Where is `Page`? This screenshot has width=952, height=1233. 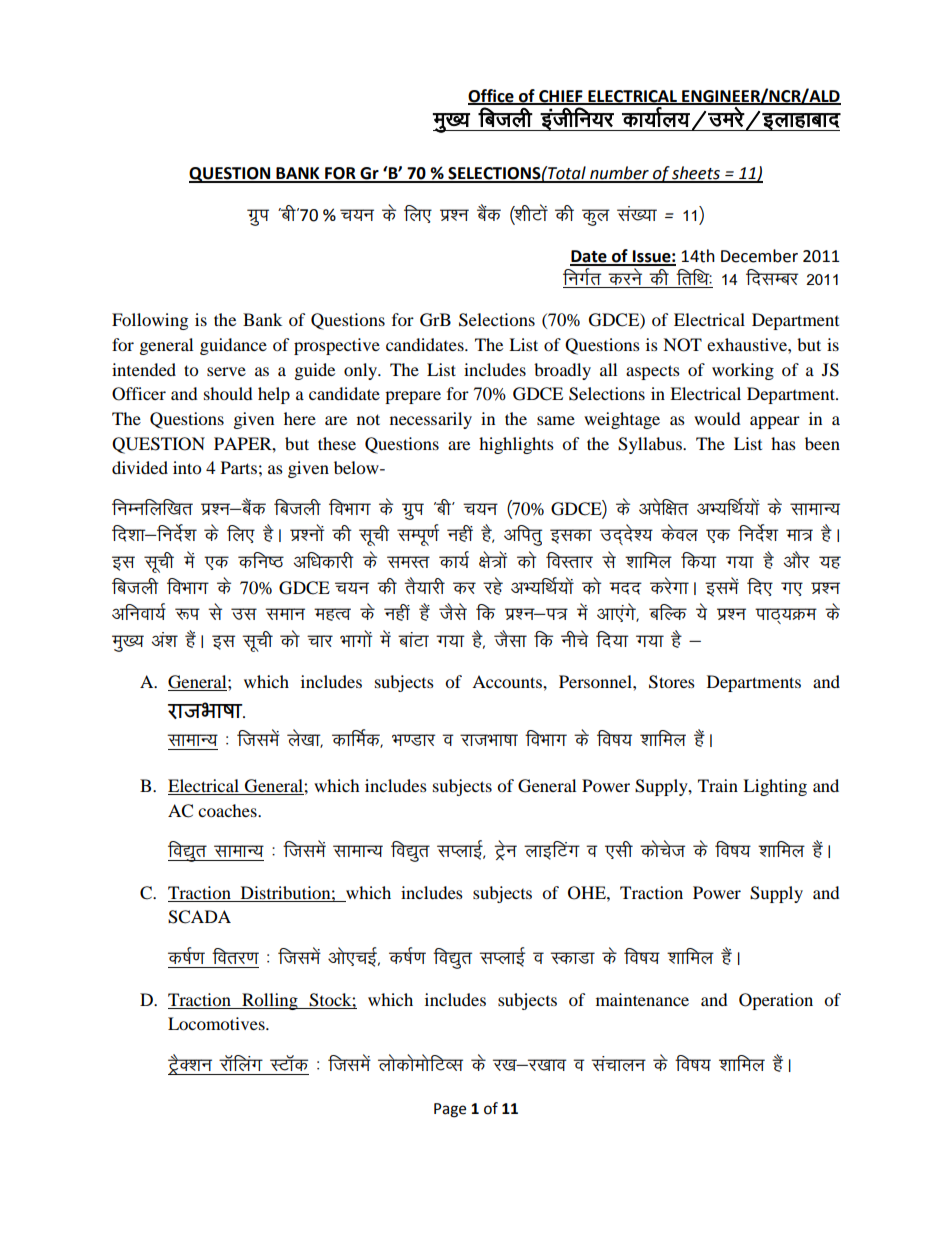
Page is located at coordinates (450, 1110).
